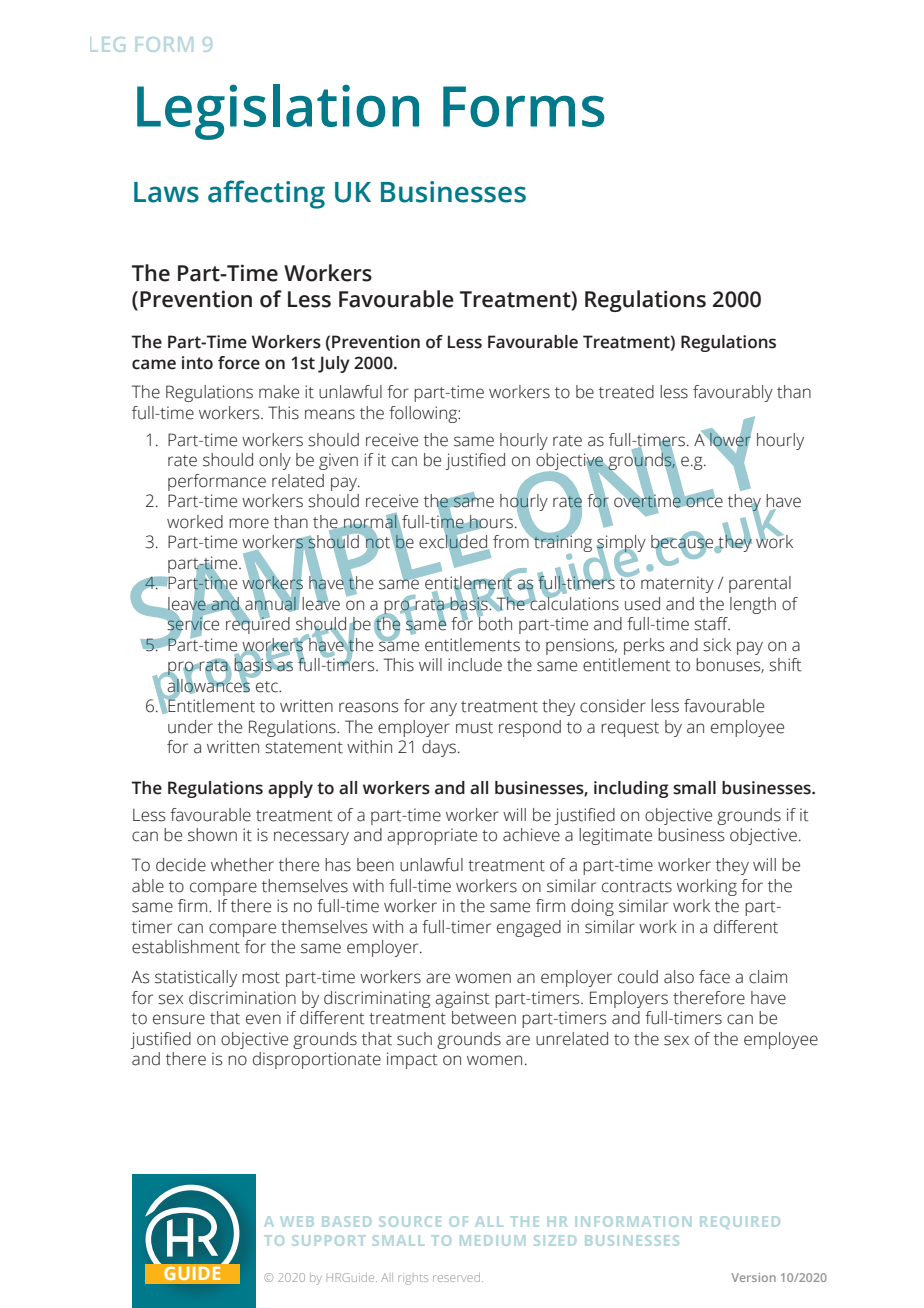 The height and width of the screenshot is (1308, 924). What do you see at coordinates (443, 709) in the screenshot?
I see `any` at bounding box center [443, 709].
